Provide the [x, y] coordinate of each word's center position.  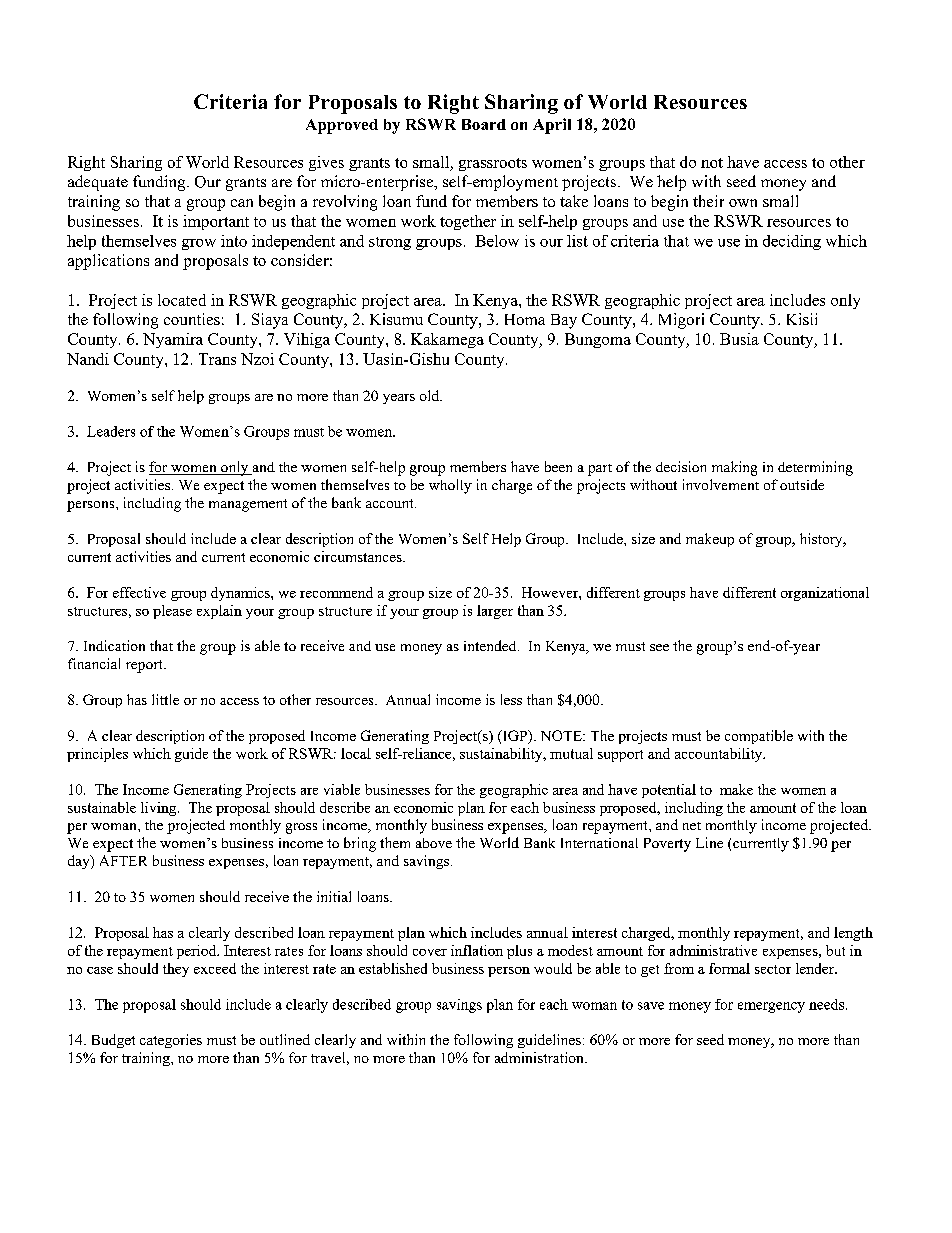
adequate [98, 183]
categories [171, 1041]
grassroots [493, 164]
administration [540, 1057]
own [743, 203]
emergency [771, 1007]
